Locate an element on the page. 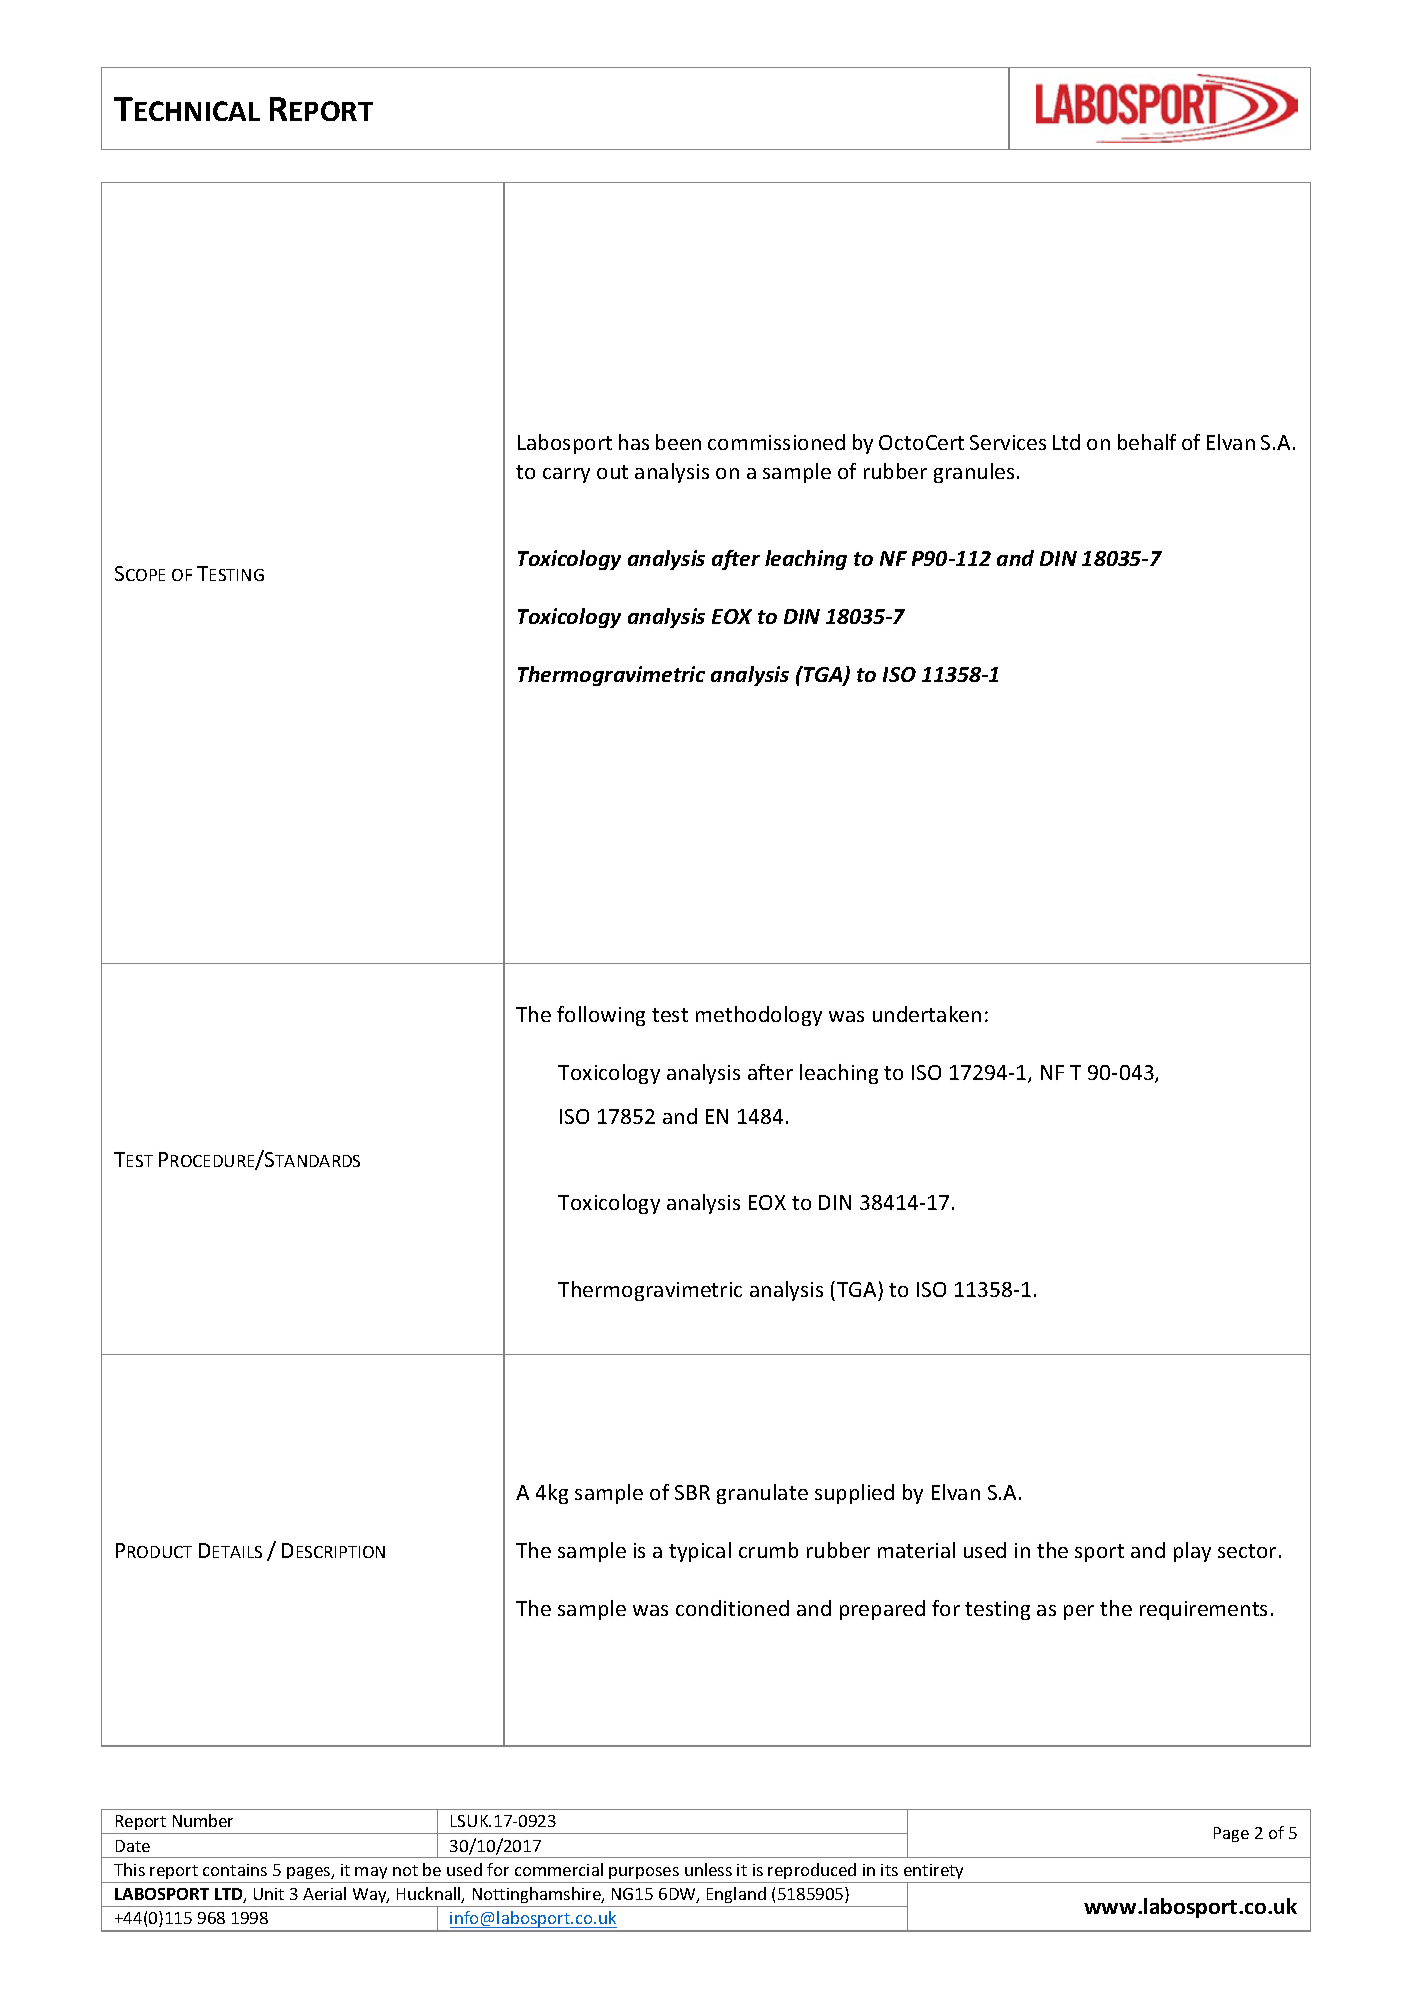 This document has height=1997, width=1412. been is located at coordinates (678, 442).
